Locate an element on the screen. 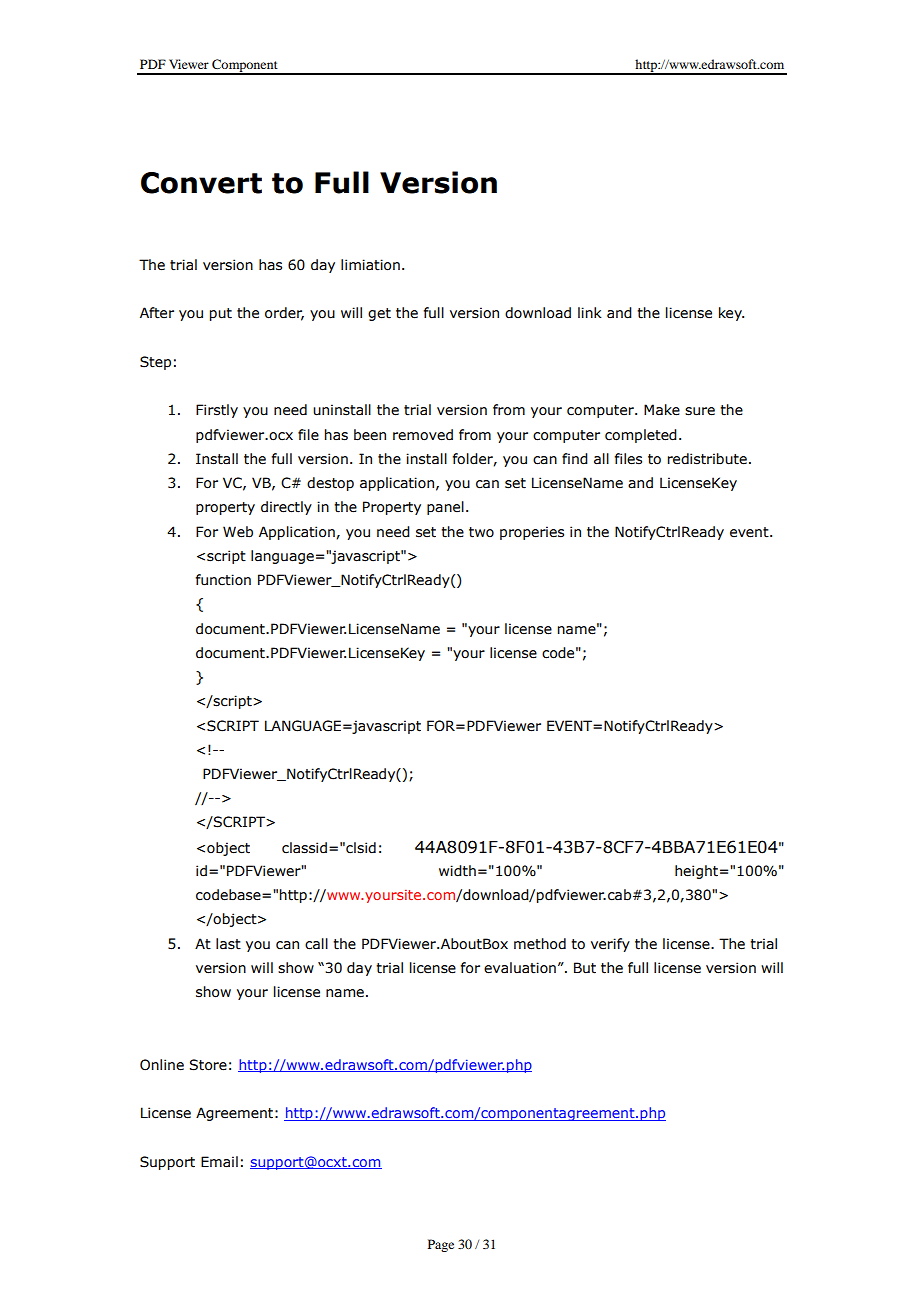  Email is located at coordinates (219, 1161).
